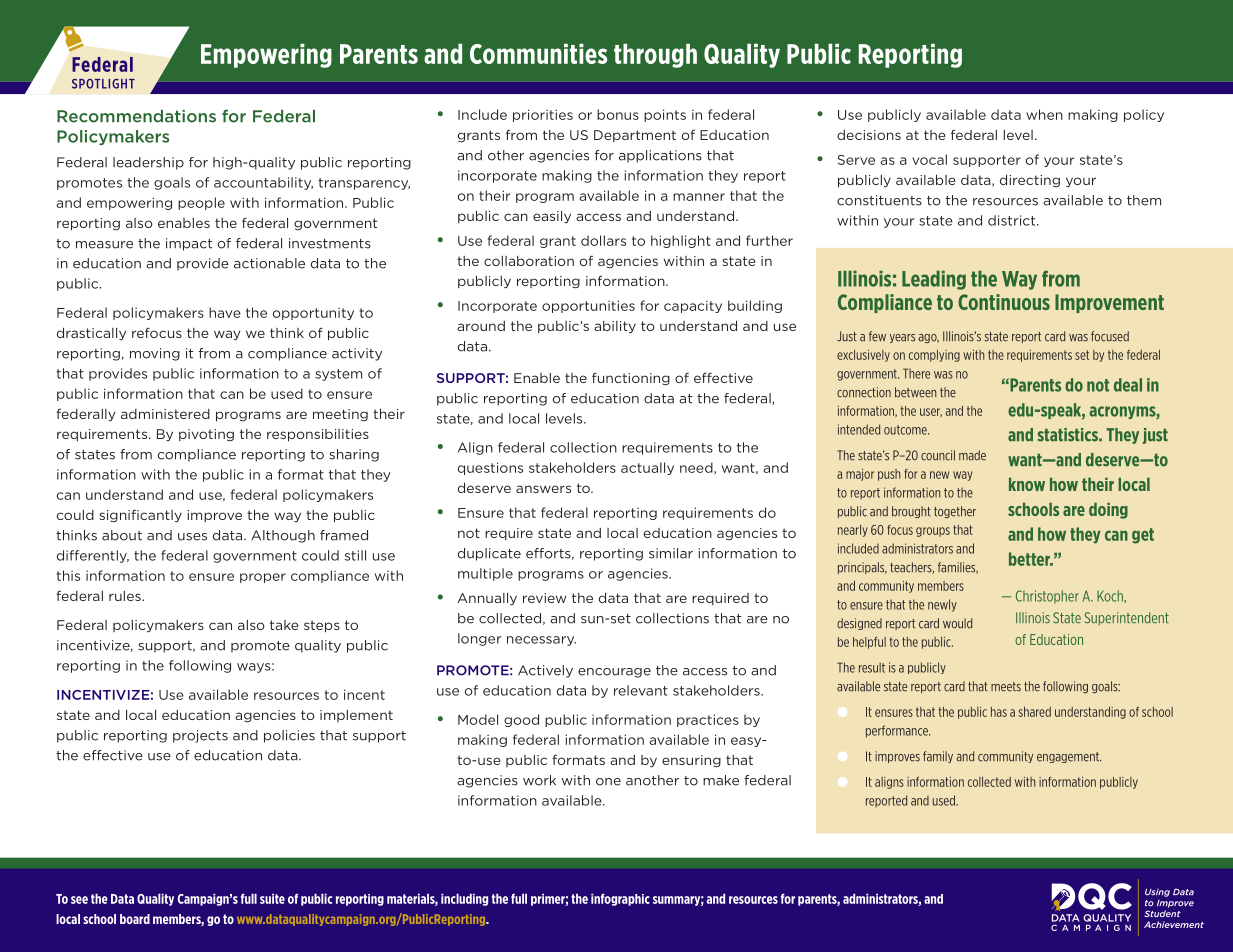  What do you see at coordinates (655, 56) in the page?
I see `through` at bounding box center [655, 56].
